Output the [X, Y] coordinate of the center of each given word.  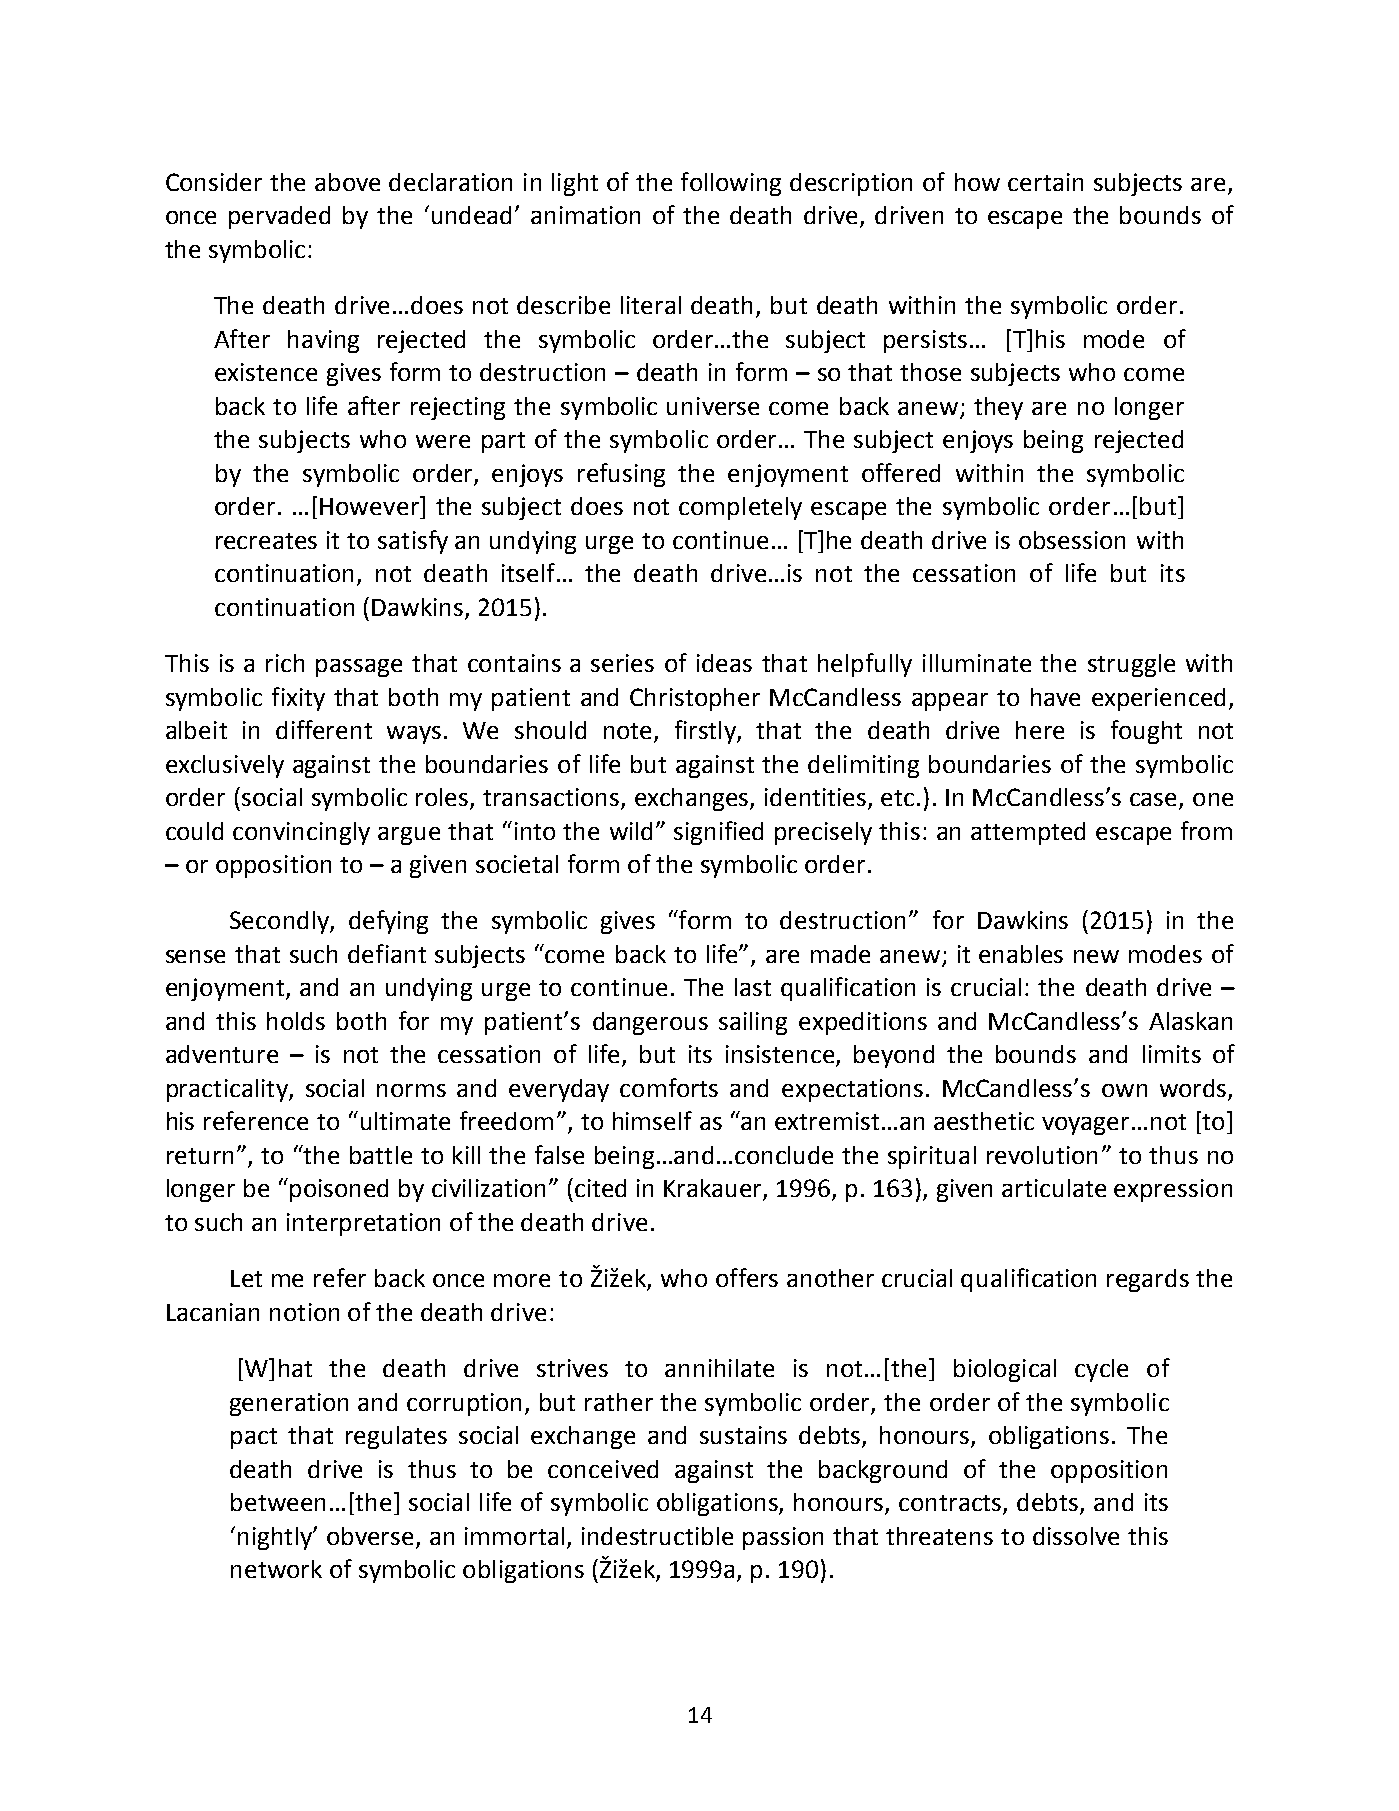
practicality [228, 1090]
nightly [276, 1538]
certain [1045, 182]
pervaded [279, 217]
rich [285, 663]
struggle [1131, 665]
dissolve [1076, 1536]
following [731, 184]
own [1124, 1090]
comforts [669, 1087]
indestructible [657, 1536]
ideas [724, 663]
